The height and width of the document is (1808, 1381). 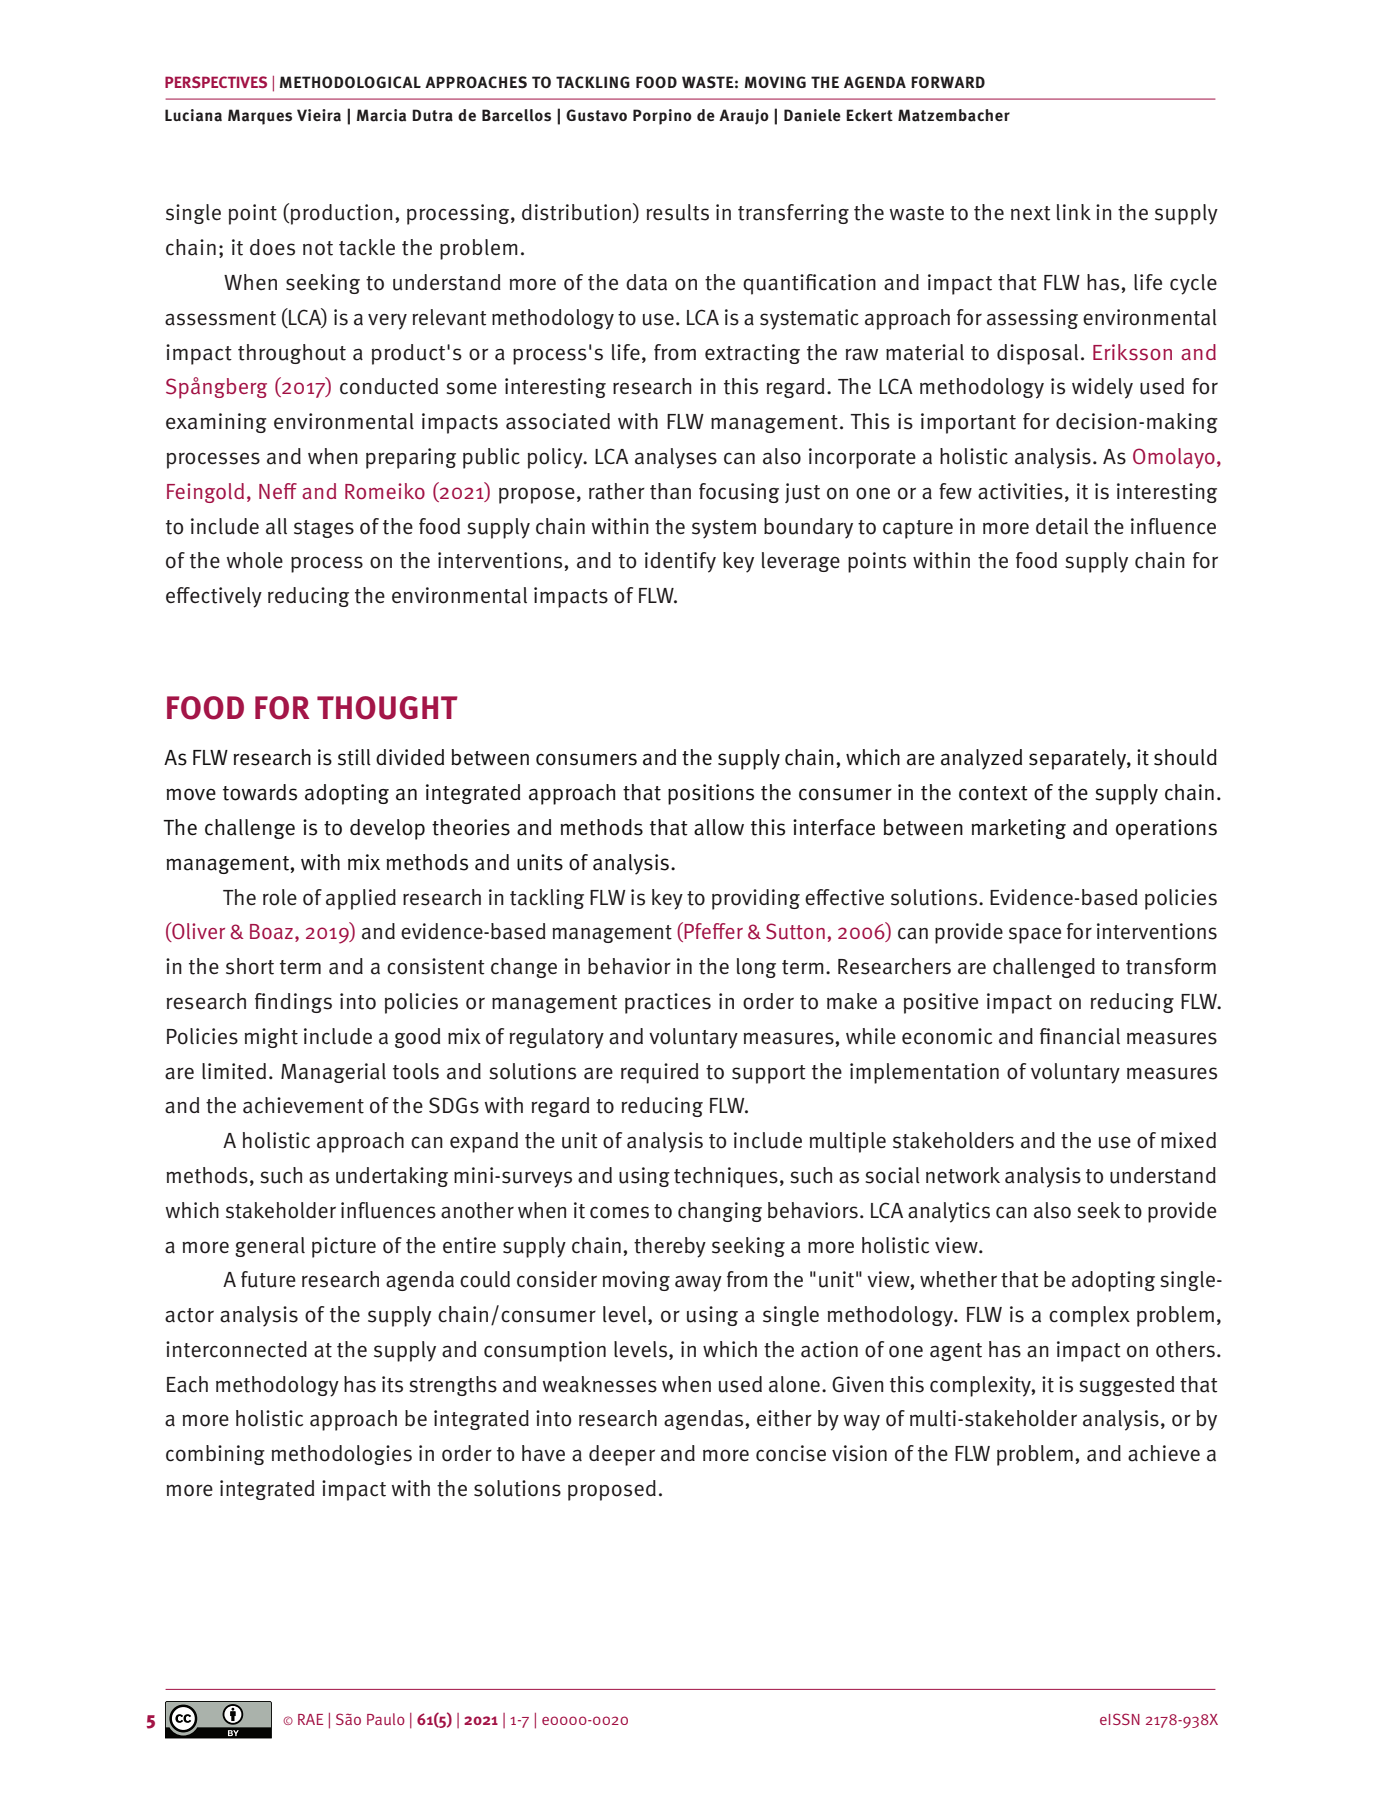 I want to click on RAE, so click(x=310, y=1719).
